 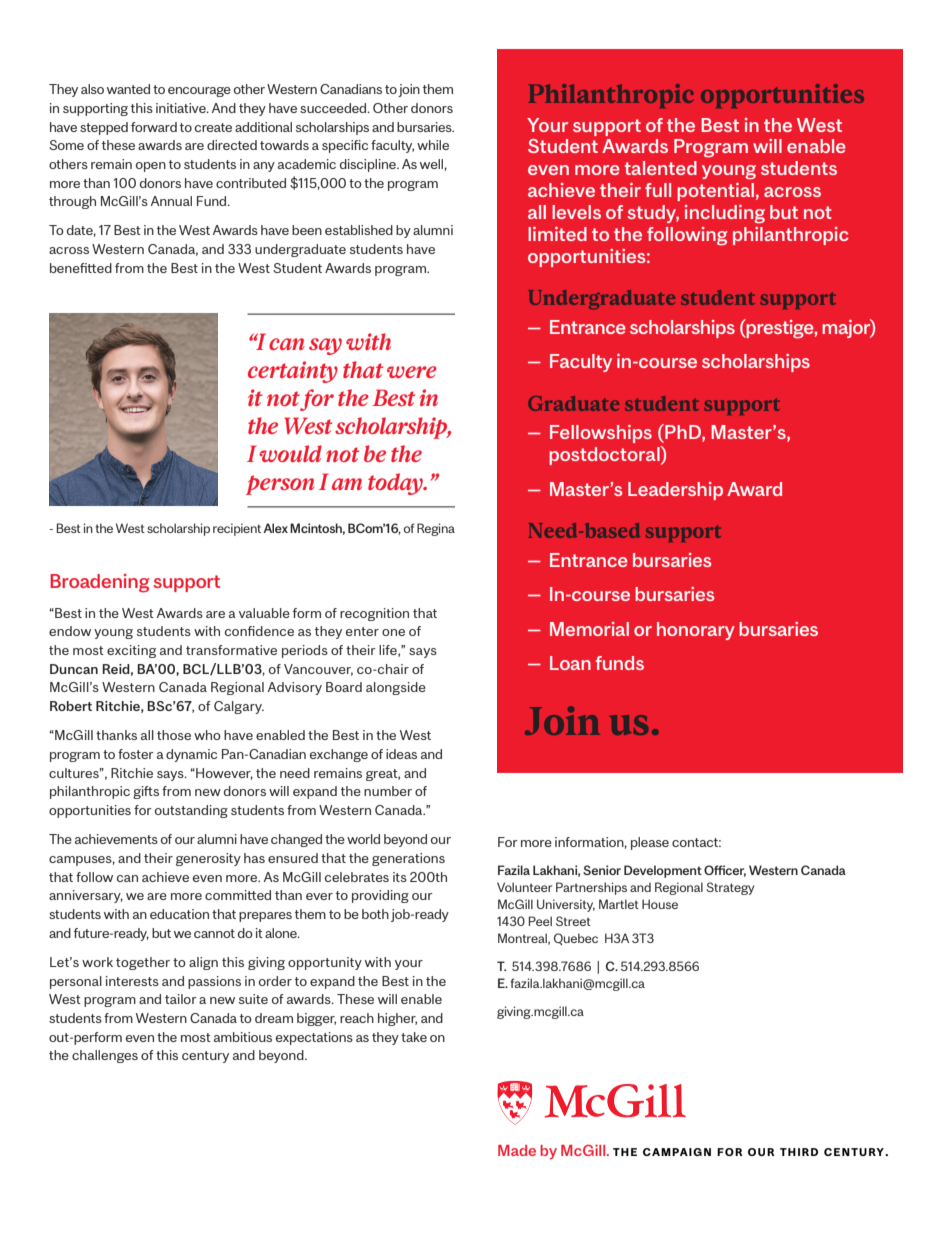 I want to click on exciting, so click(x=131, y=651).
